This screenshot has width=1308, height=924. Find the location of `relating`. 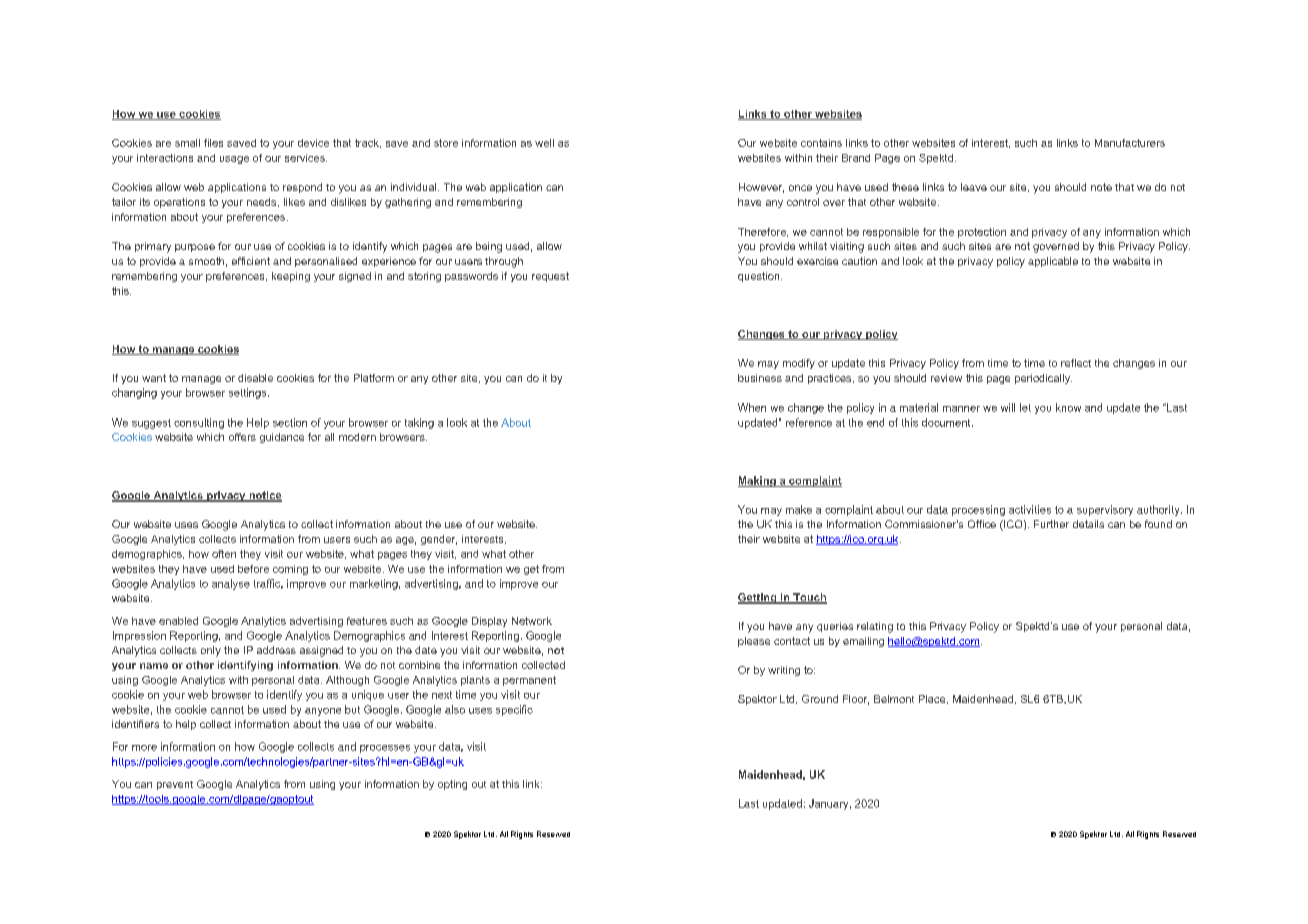

relating is located at coordinates (875, 627).
